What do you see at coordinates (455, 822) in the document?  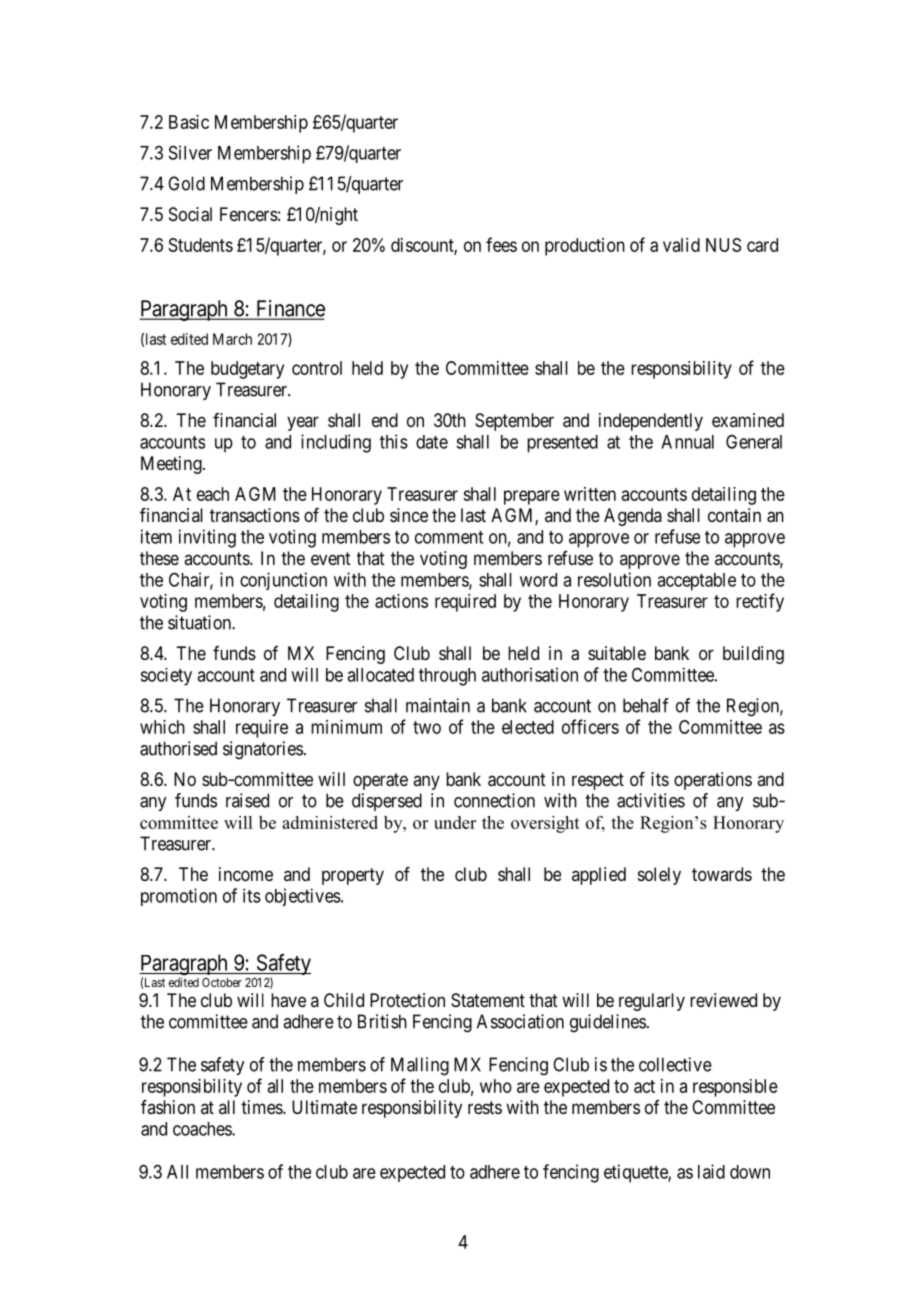 I see `under` at bounding box center [455, 822].
